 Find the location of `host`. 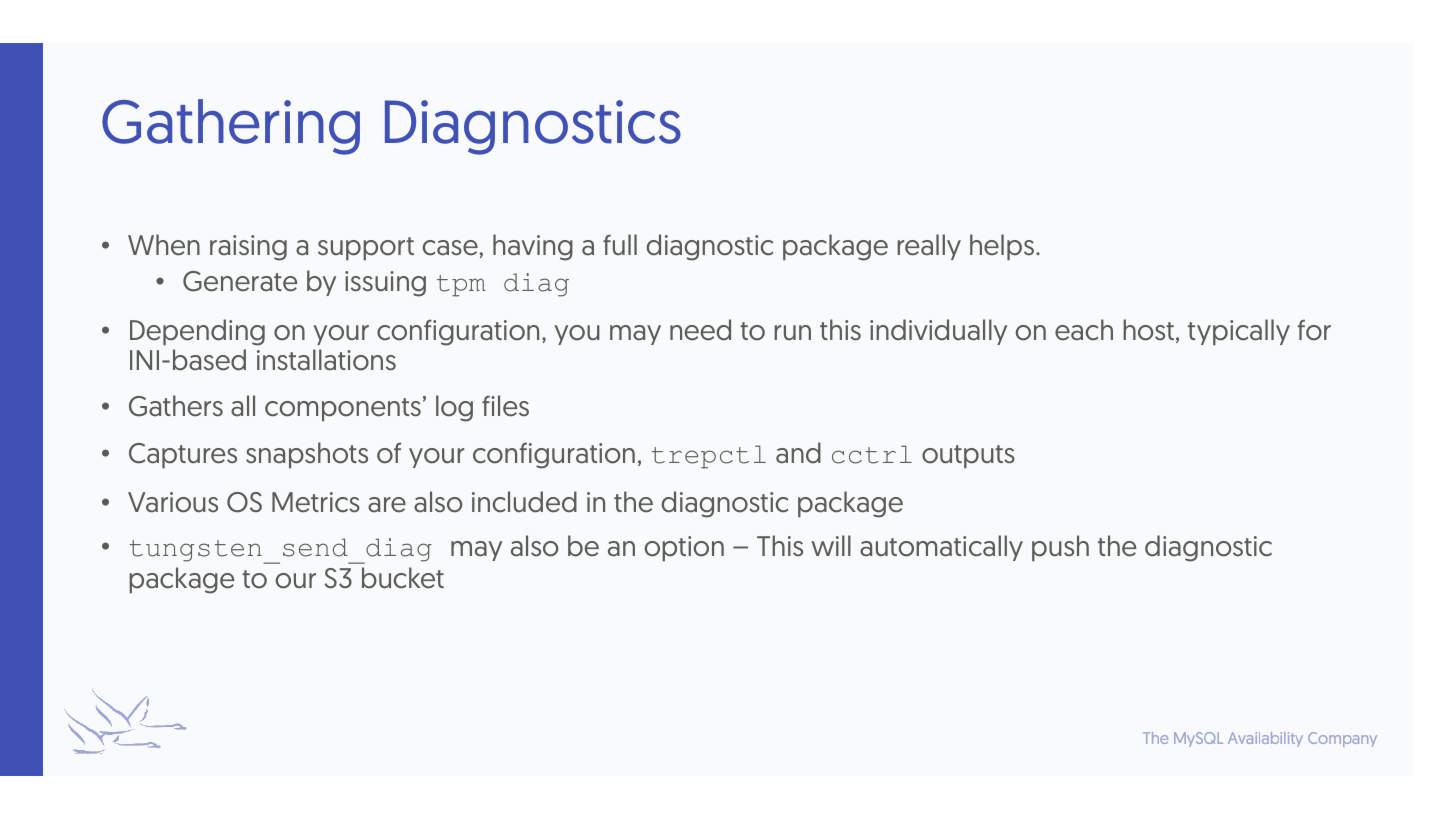

host is located at coordinates (1148, 330).
